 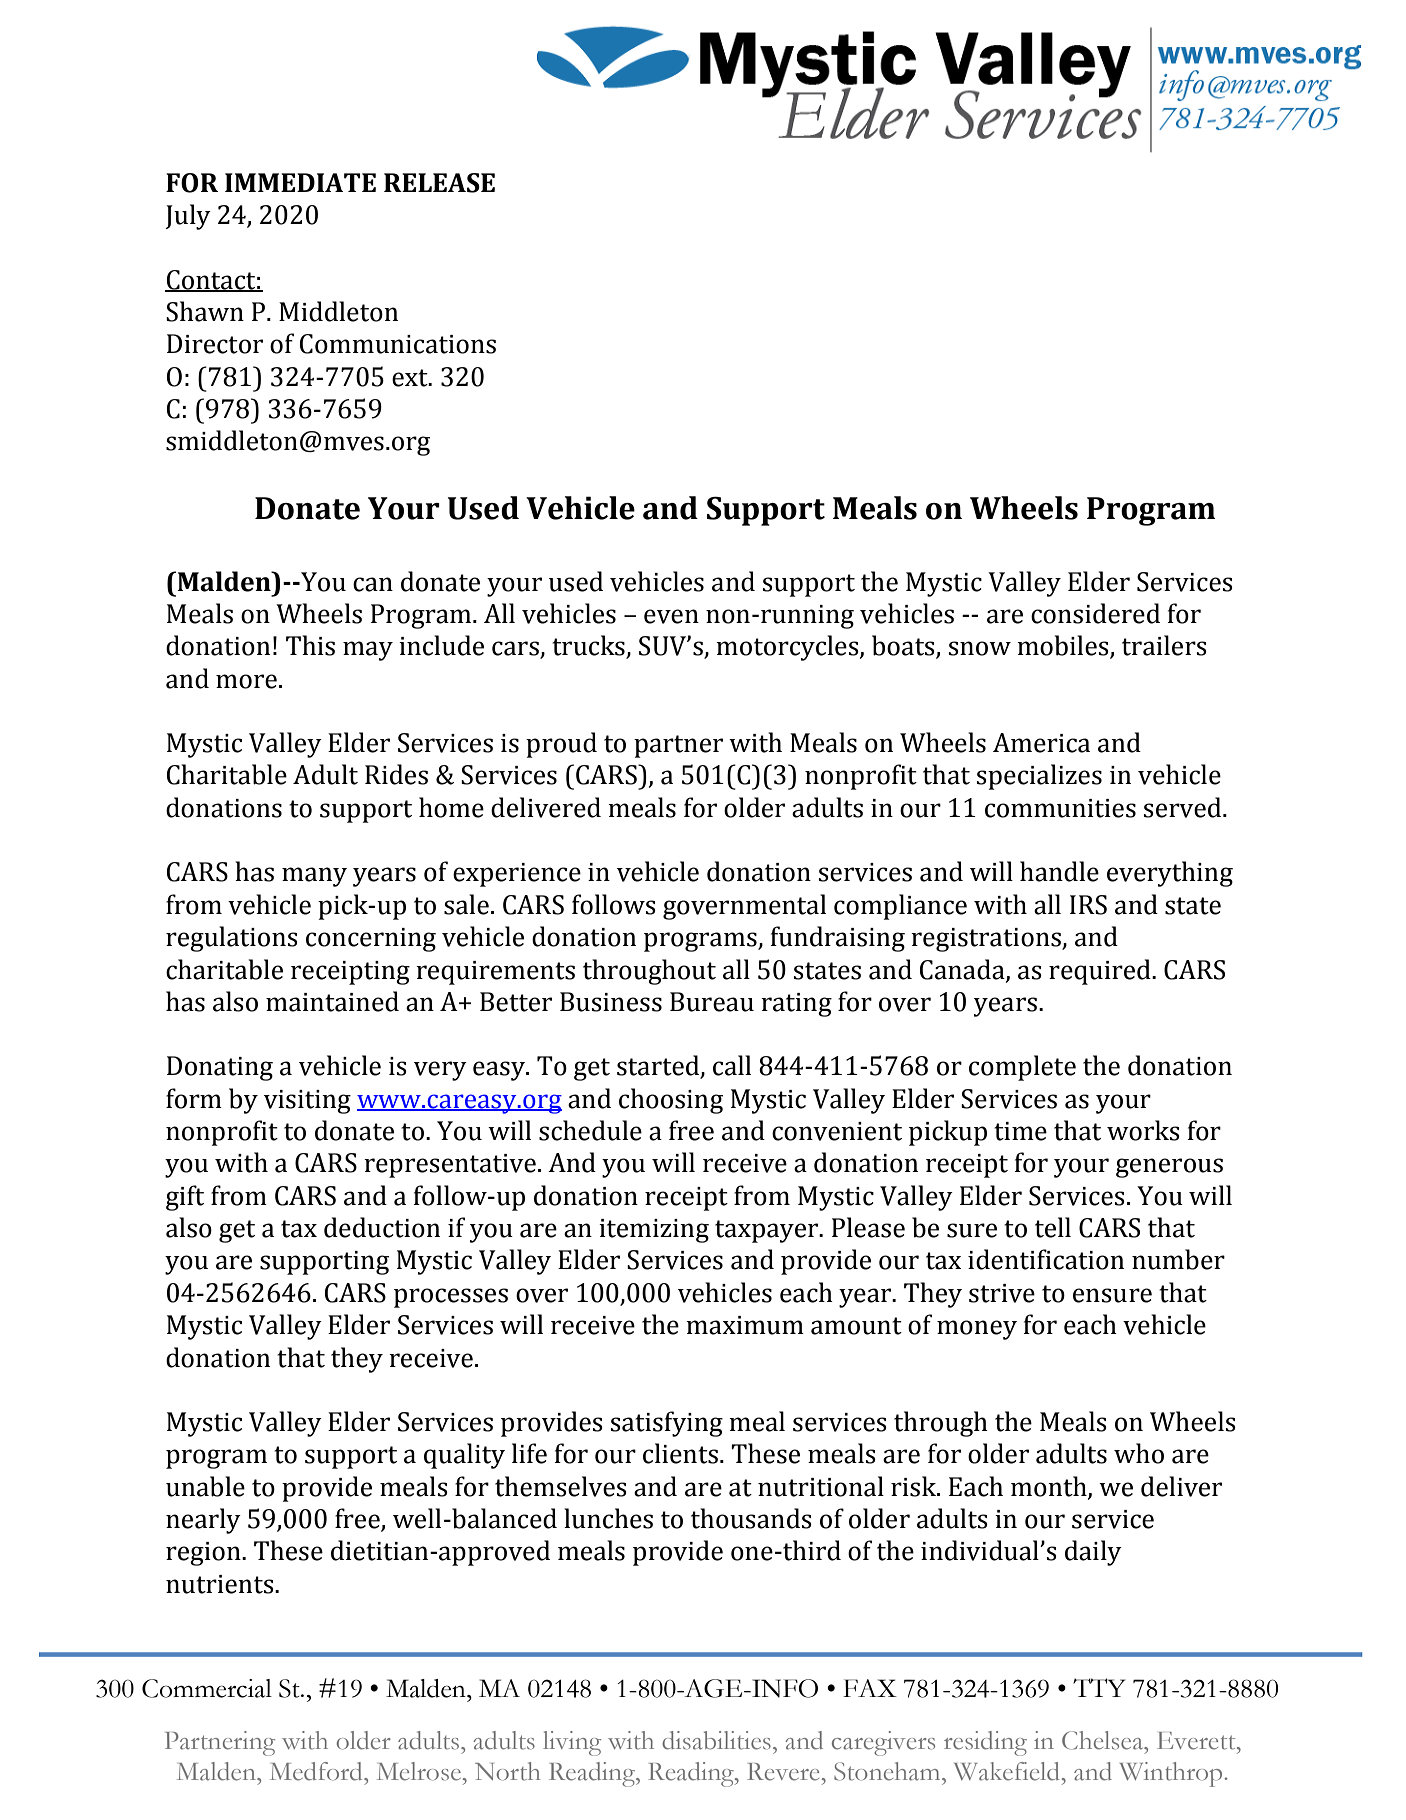 I want to click on money, so click(x=977, y=1330).
